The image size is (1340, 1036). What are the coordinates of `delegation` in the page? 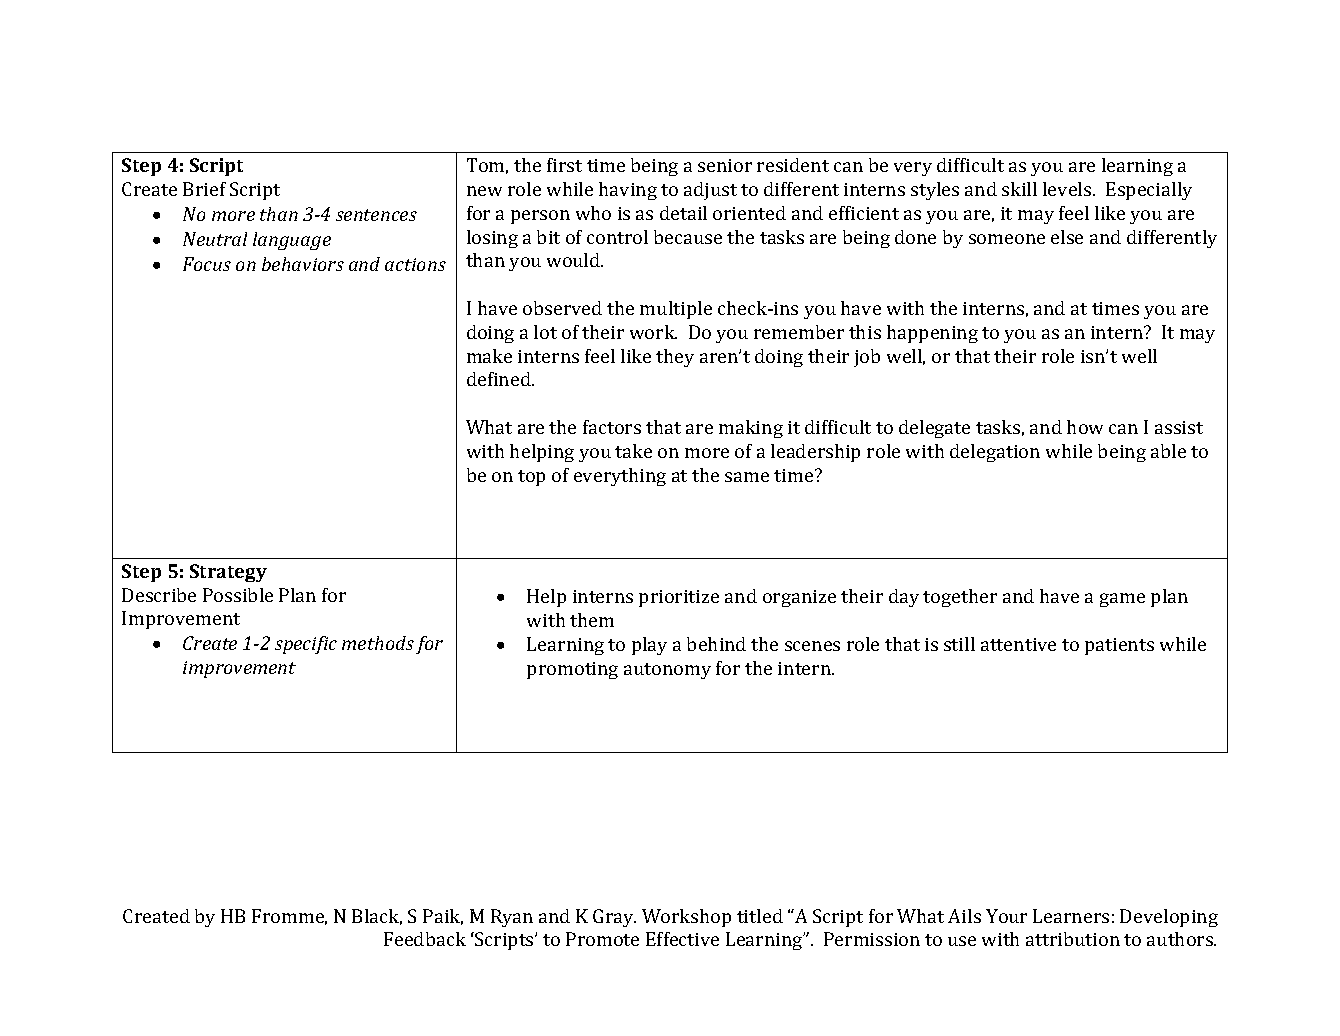 It's located at (995, 453).
